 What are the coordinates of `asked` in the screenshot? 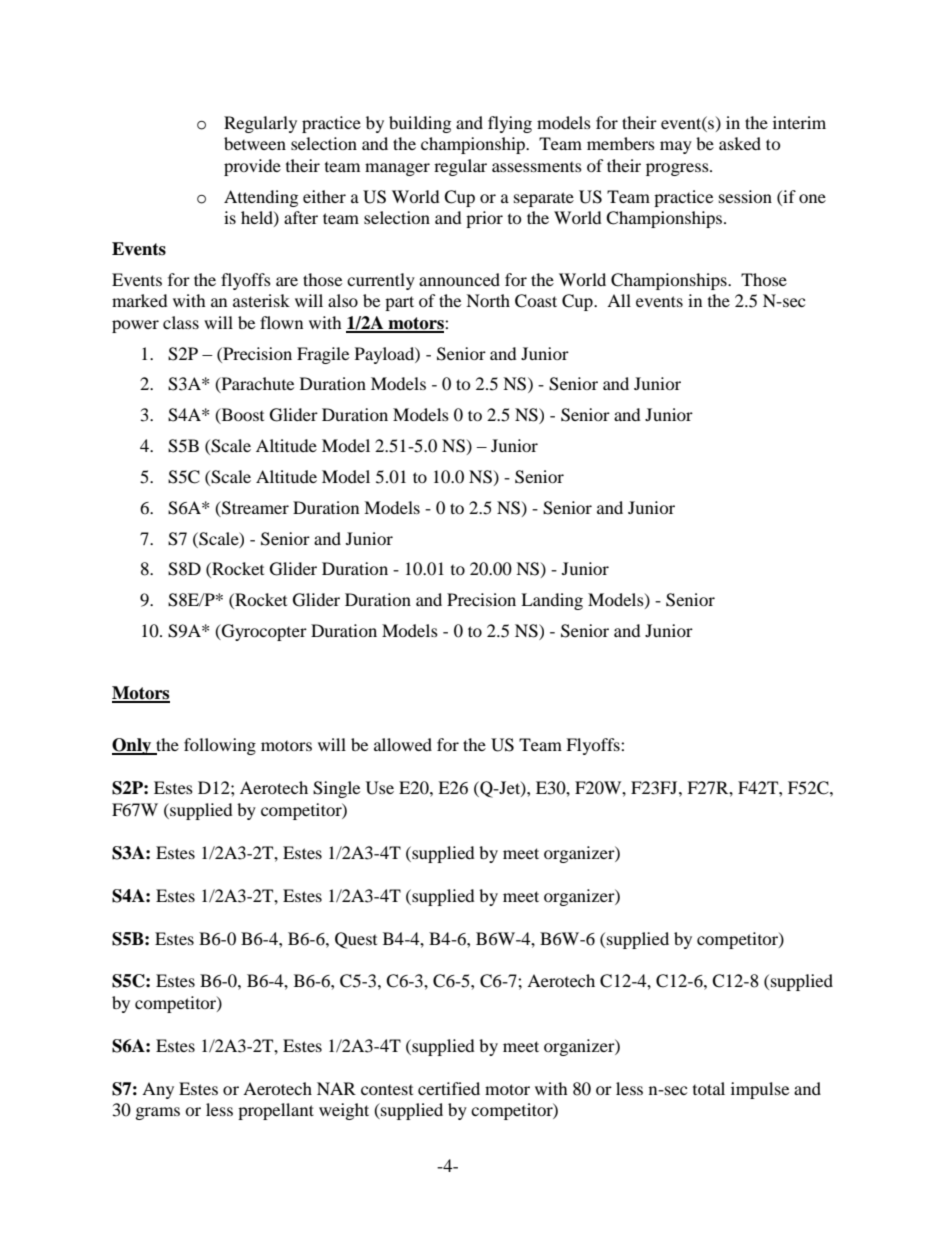 It's located at (740, 143).
